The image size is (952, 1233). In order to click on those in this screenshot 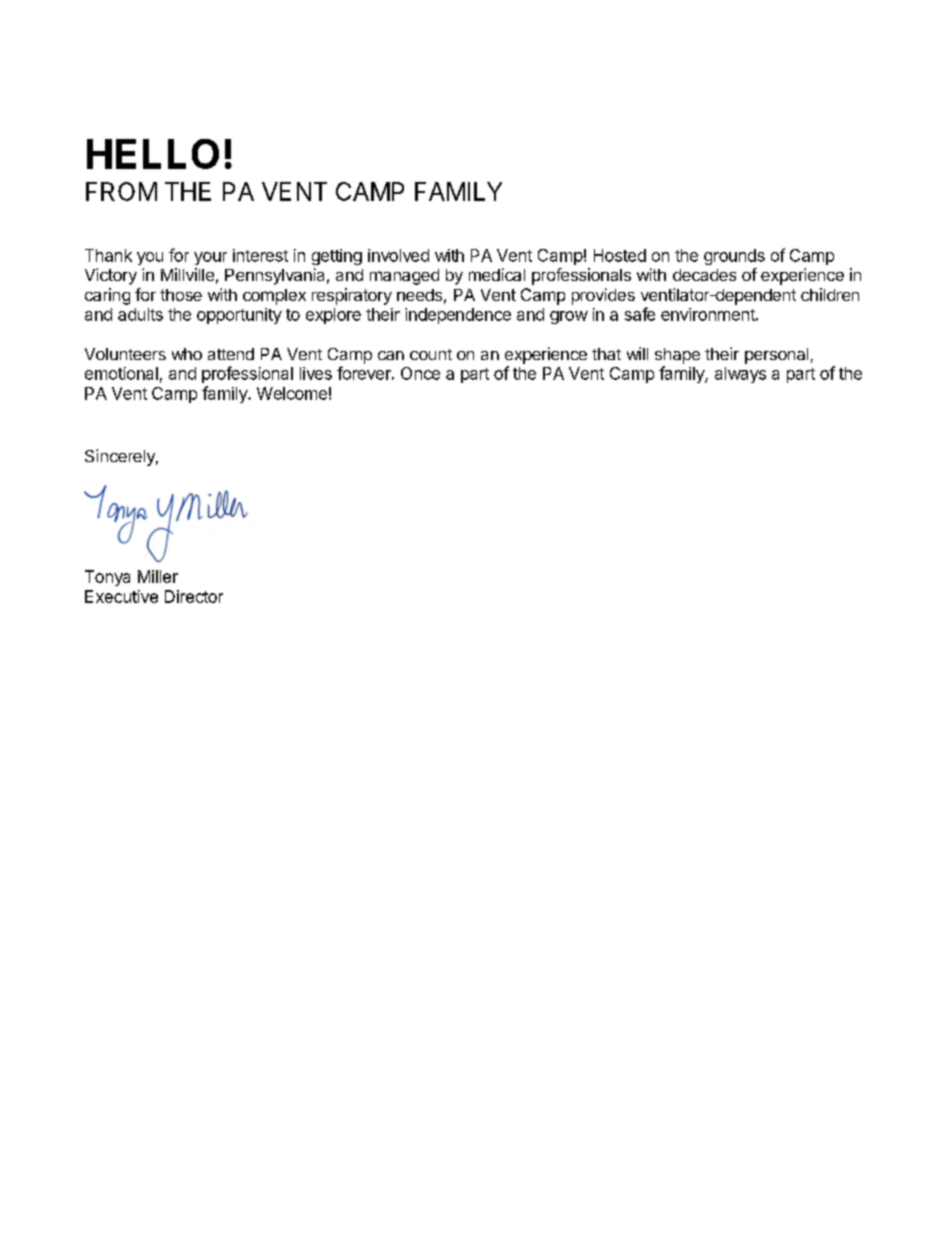, I will do `click(181, 295)`.
